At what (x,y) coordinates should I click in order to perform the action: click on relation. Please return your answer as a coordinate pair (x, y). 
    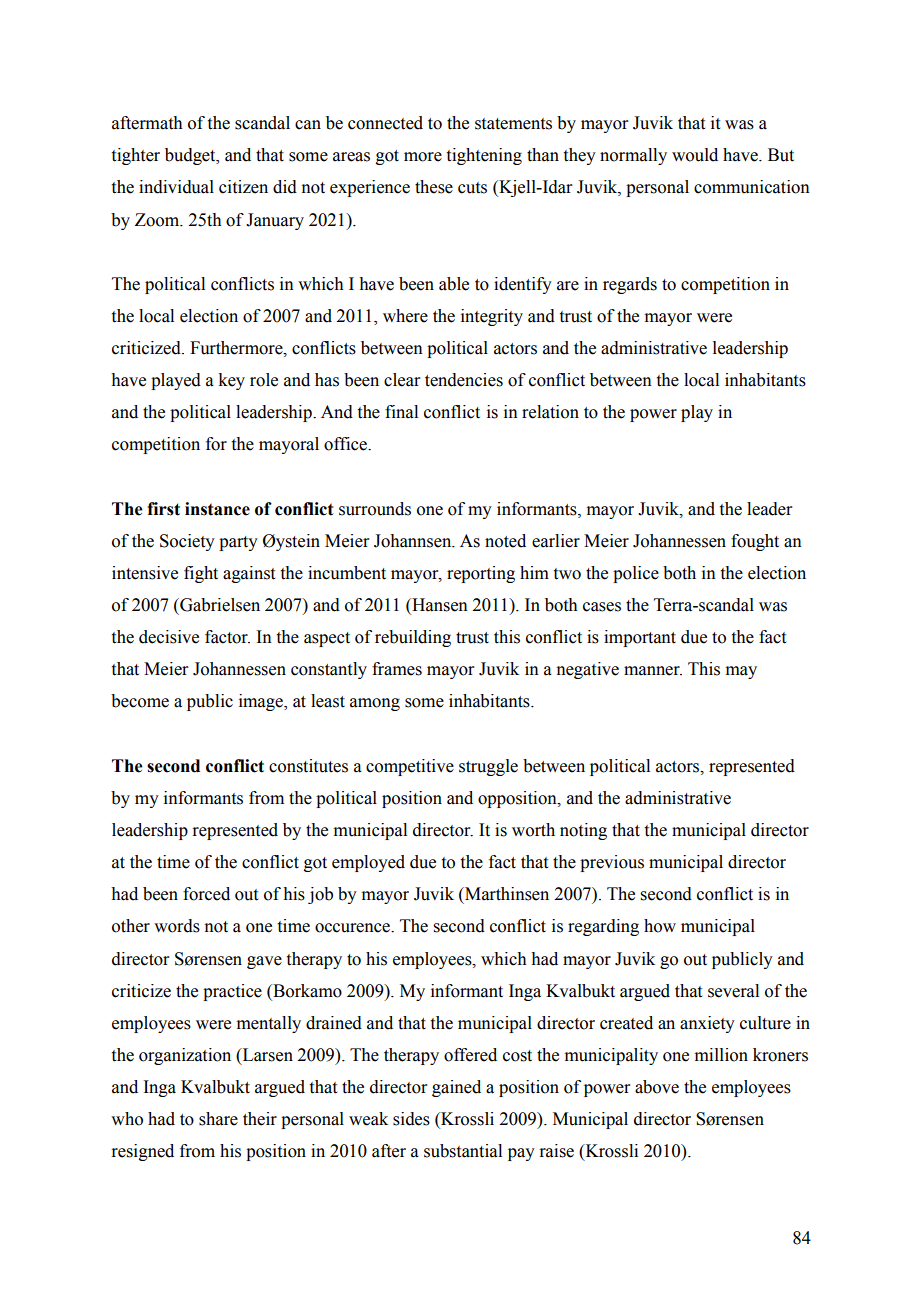
    Looking at the image, I should click on (550, 412).
